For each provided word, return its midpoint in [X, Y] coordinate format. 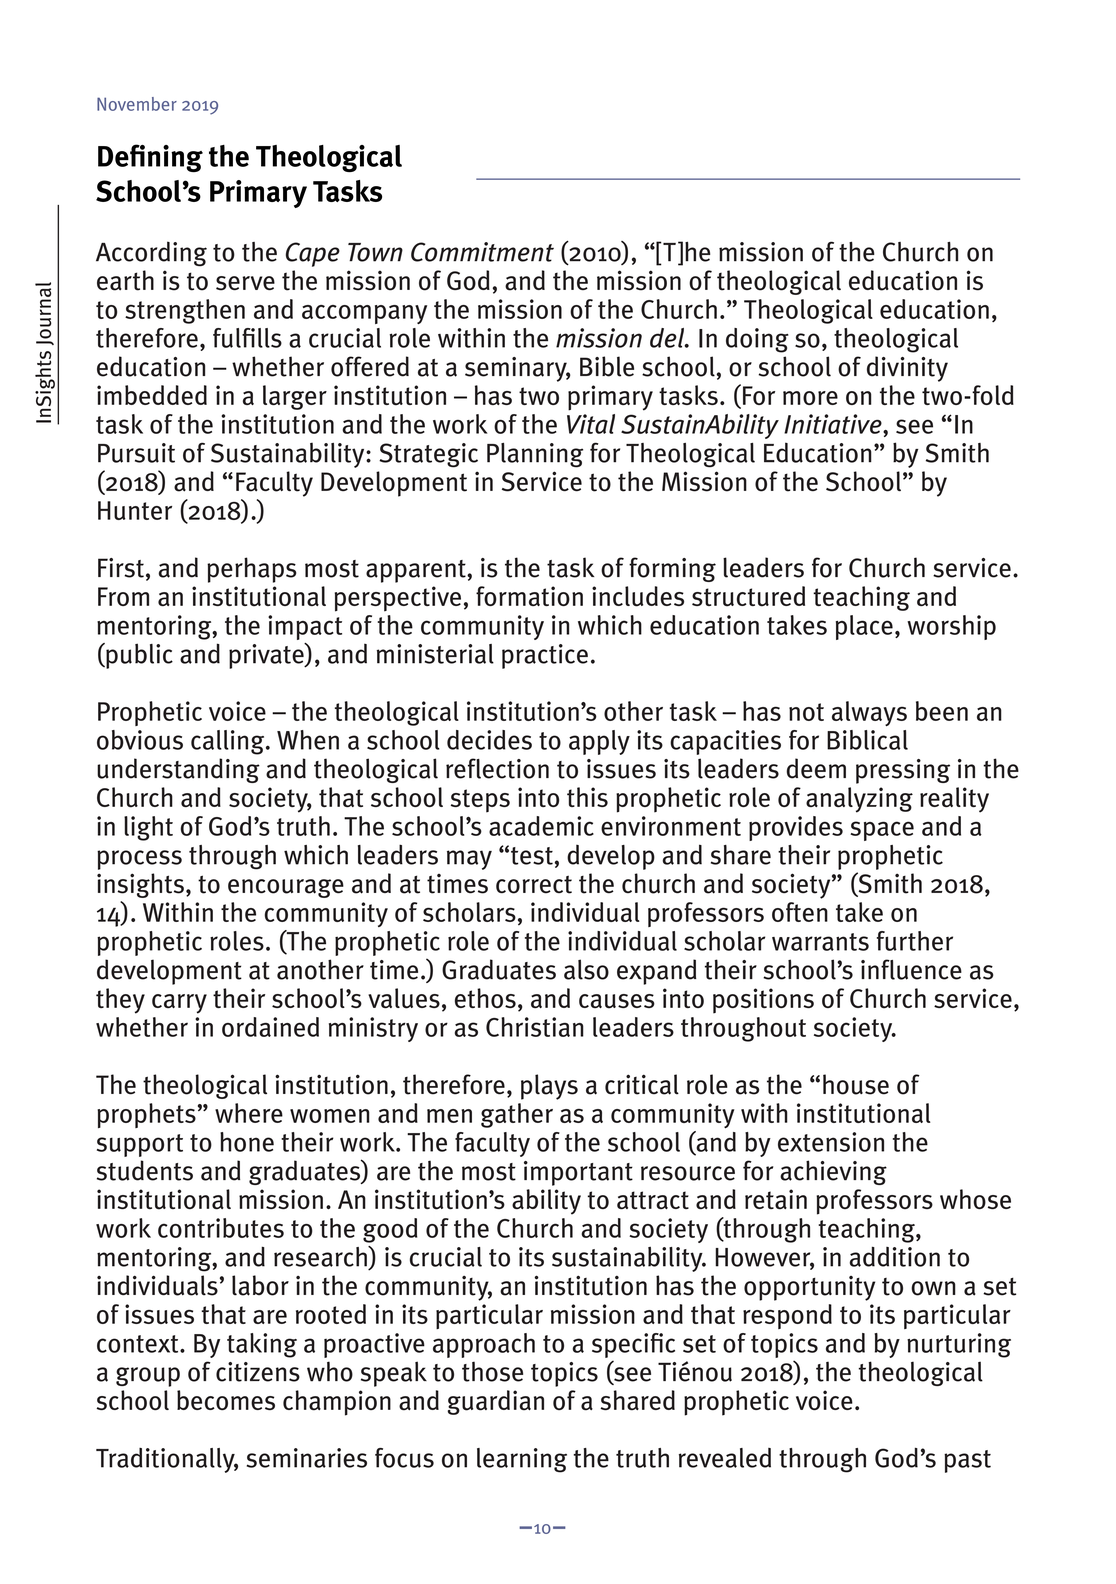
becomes [226, 1400]
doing [757, 340]
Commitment [482, 252]
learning [522, 1460]
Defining [150, 158]
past [967, 1461]
